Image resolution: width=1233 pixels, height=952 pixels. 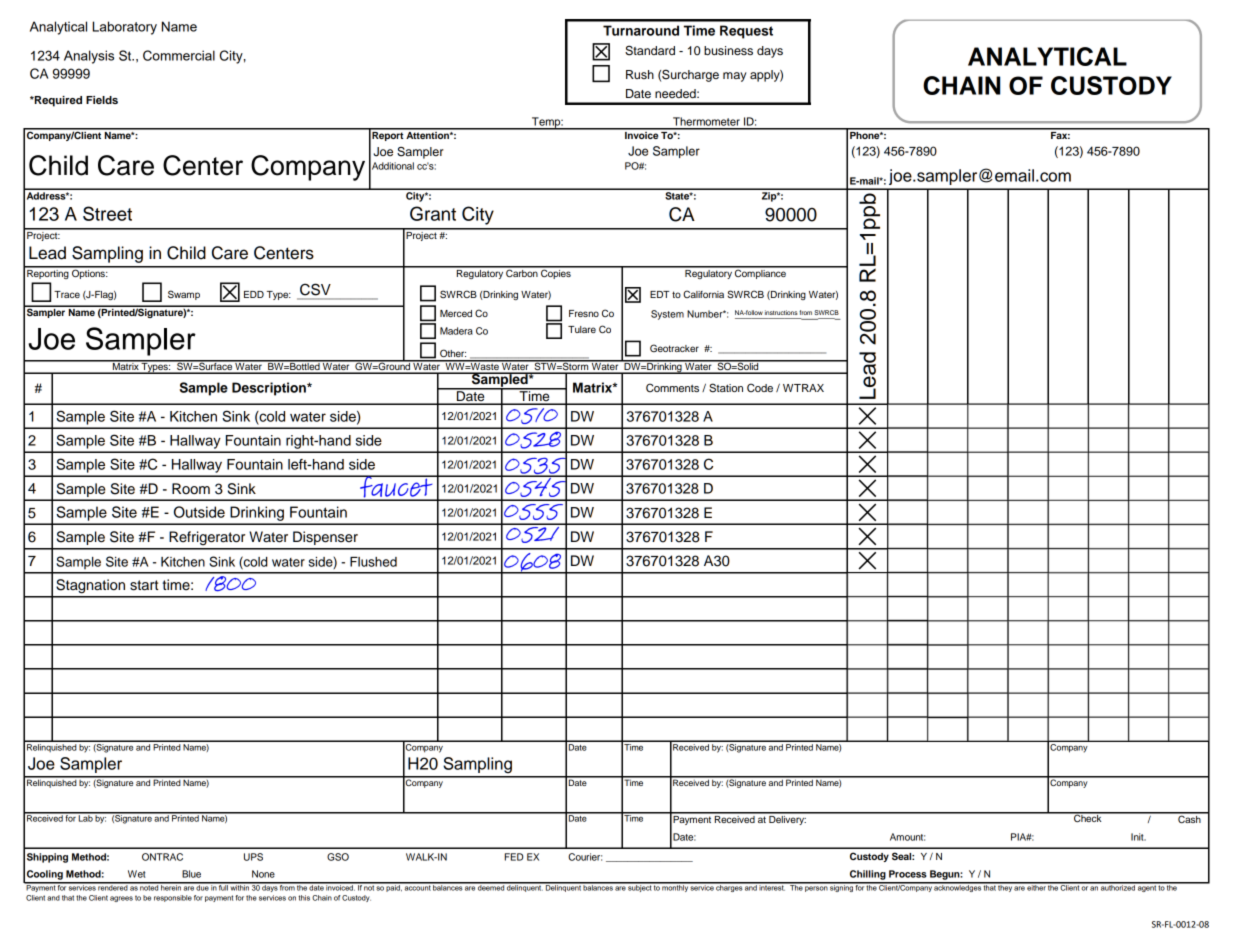 I want to click on Standard, so click(x=650, y=50).
